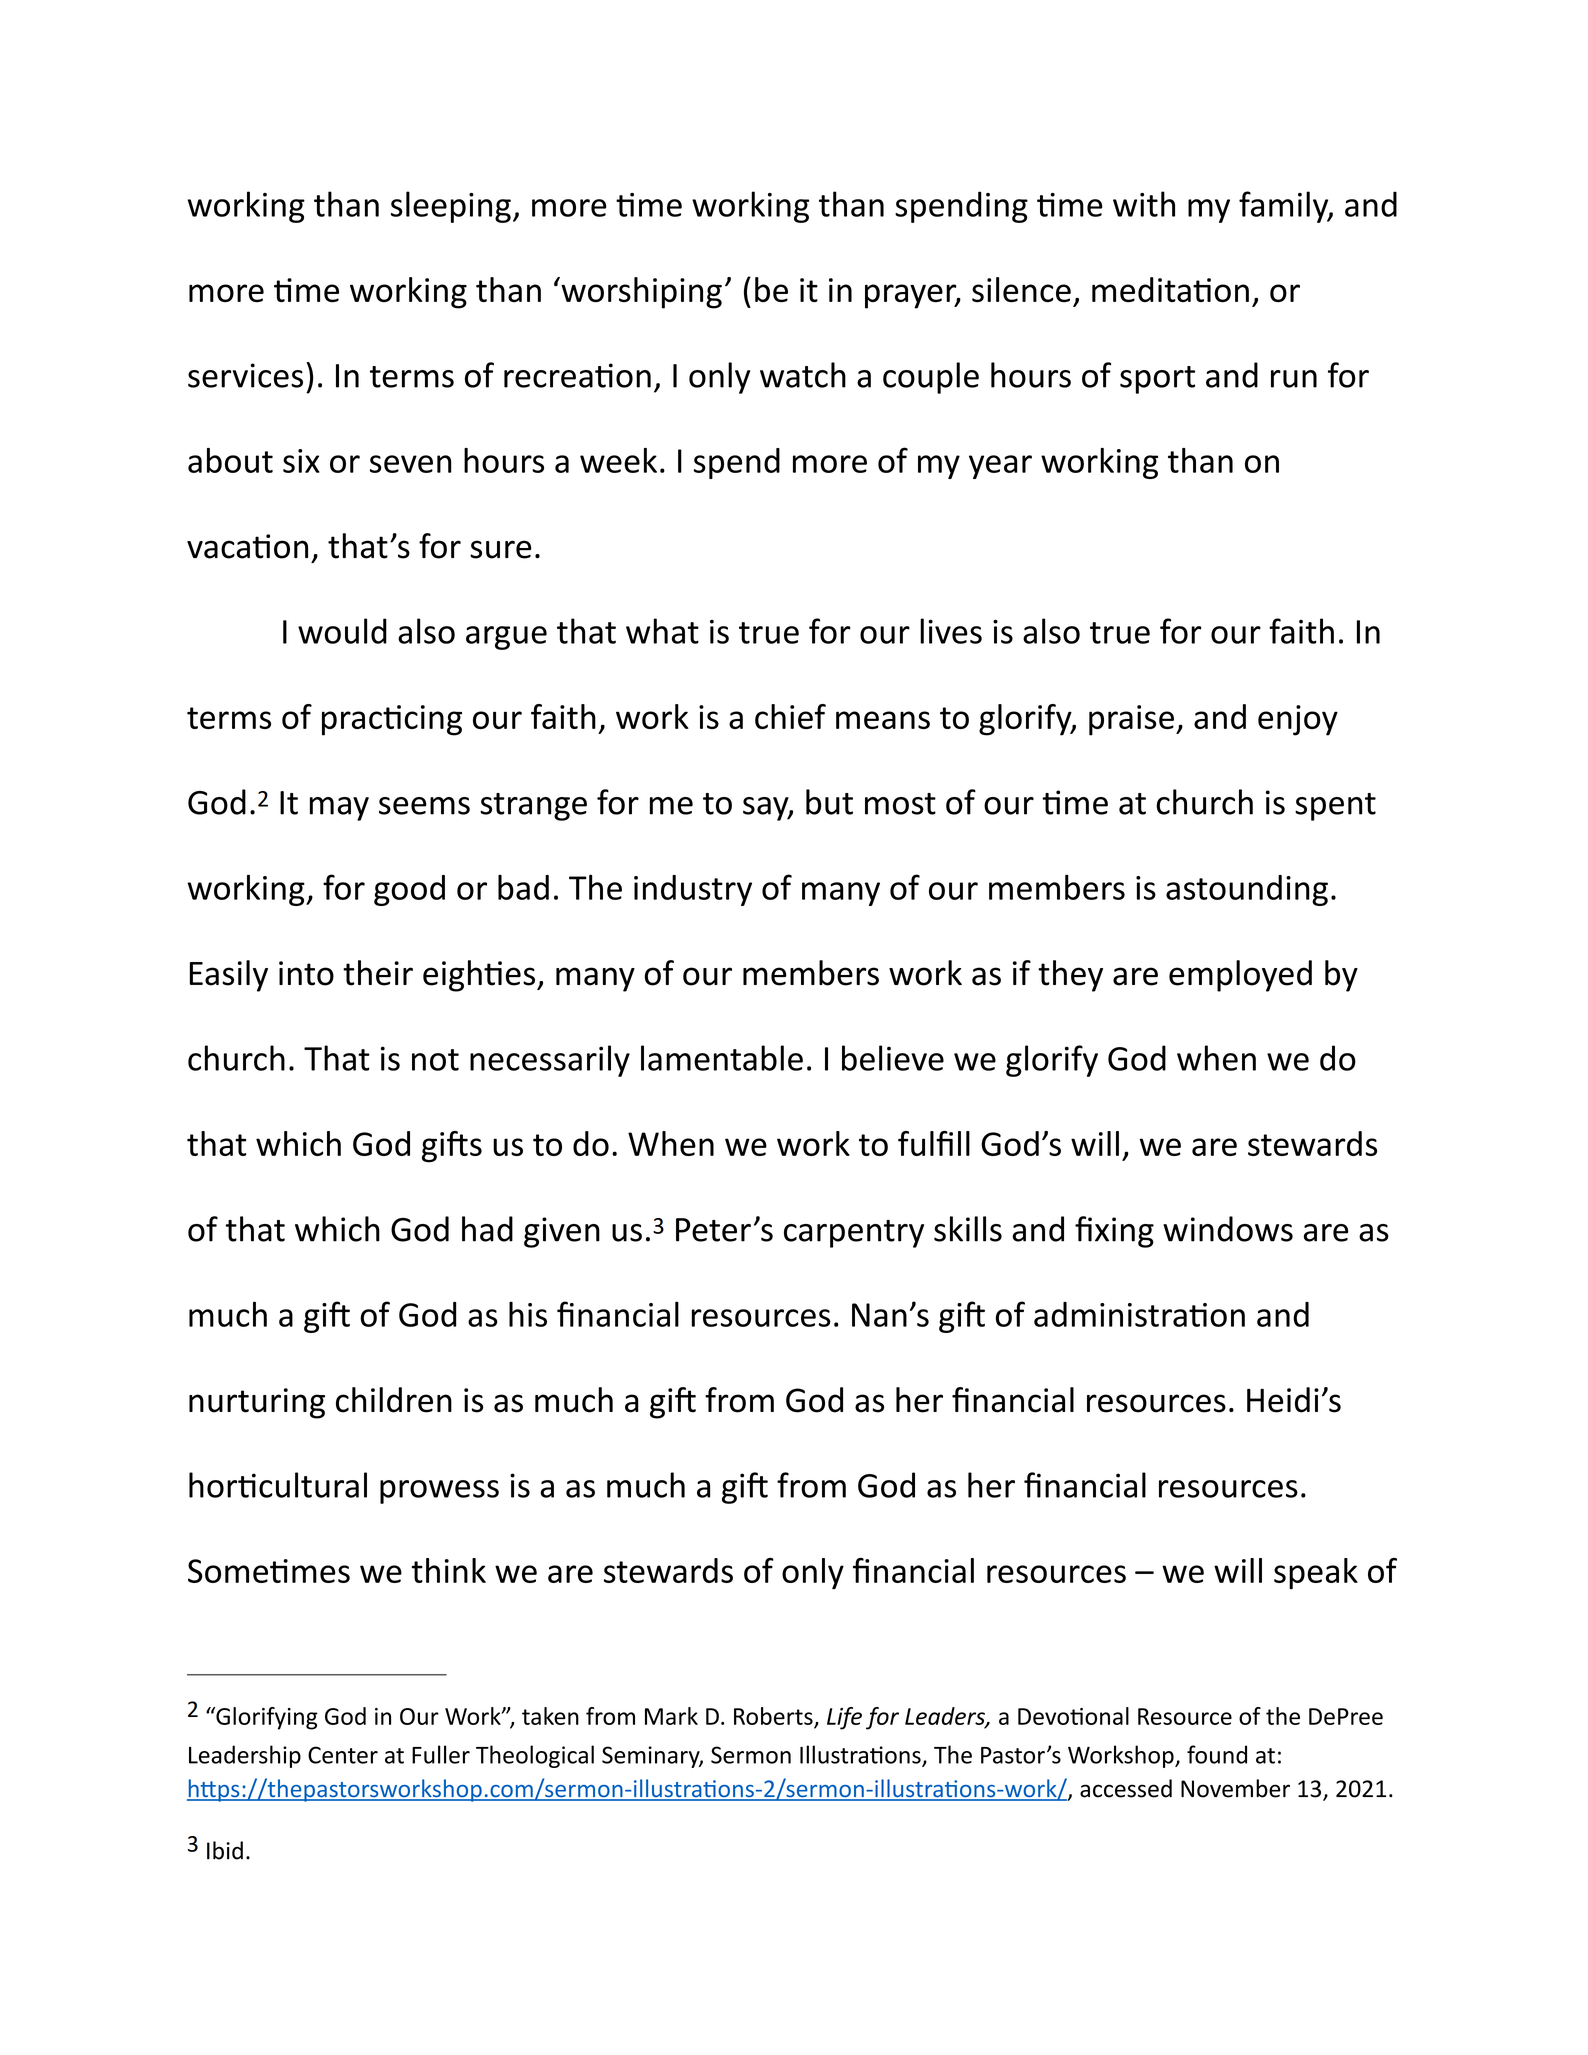 The height and width of the image is (2055, 1588). What do you see at coordinates (451, 207) in the image?
I see `sleeping` at bounding box center [451, 207].
